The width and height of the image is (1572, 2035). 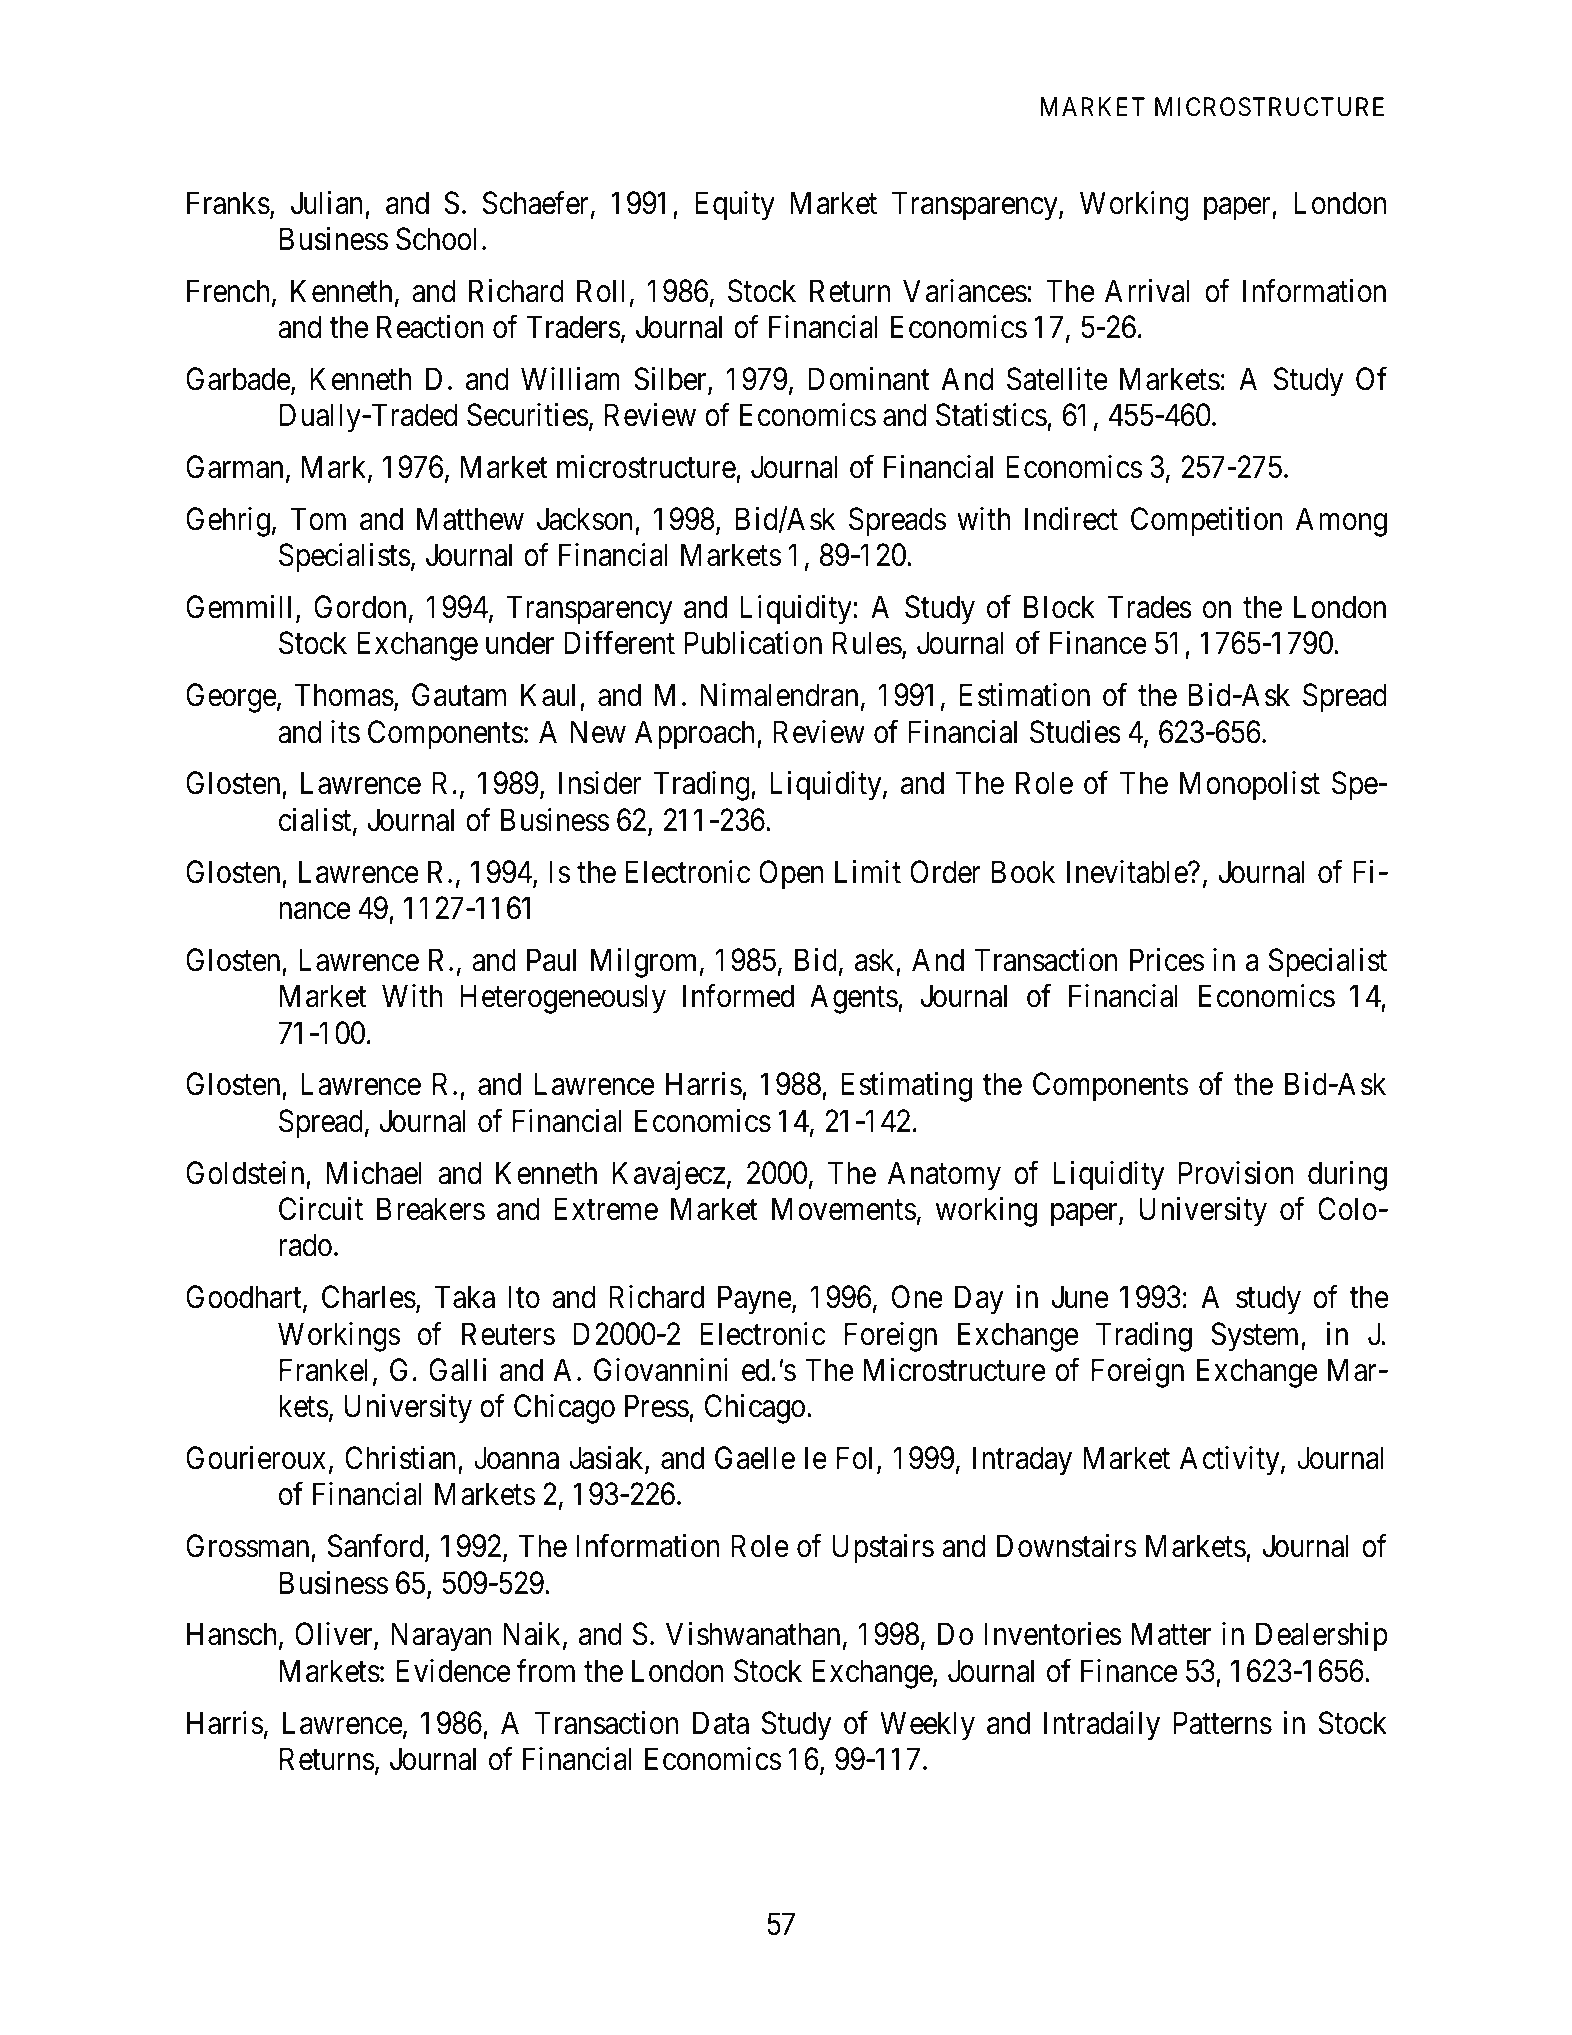 What do you see at coordinates (738, 996) in the image?
I see `Informed` at bounding box center [738, 996].
